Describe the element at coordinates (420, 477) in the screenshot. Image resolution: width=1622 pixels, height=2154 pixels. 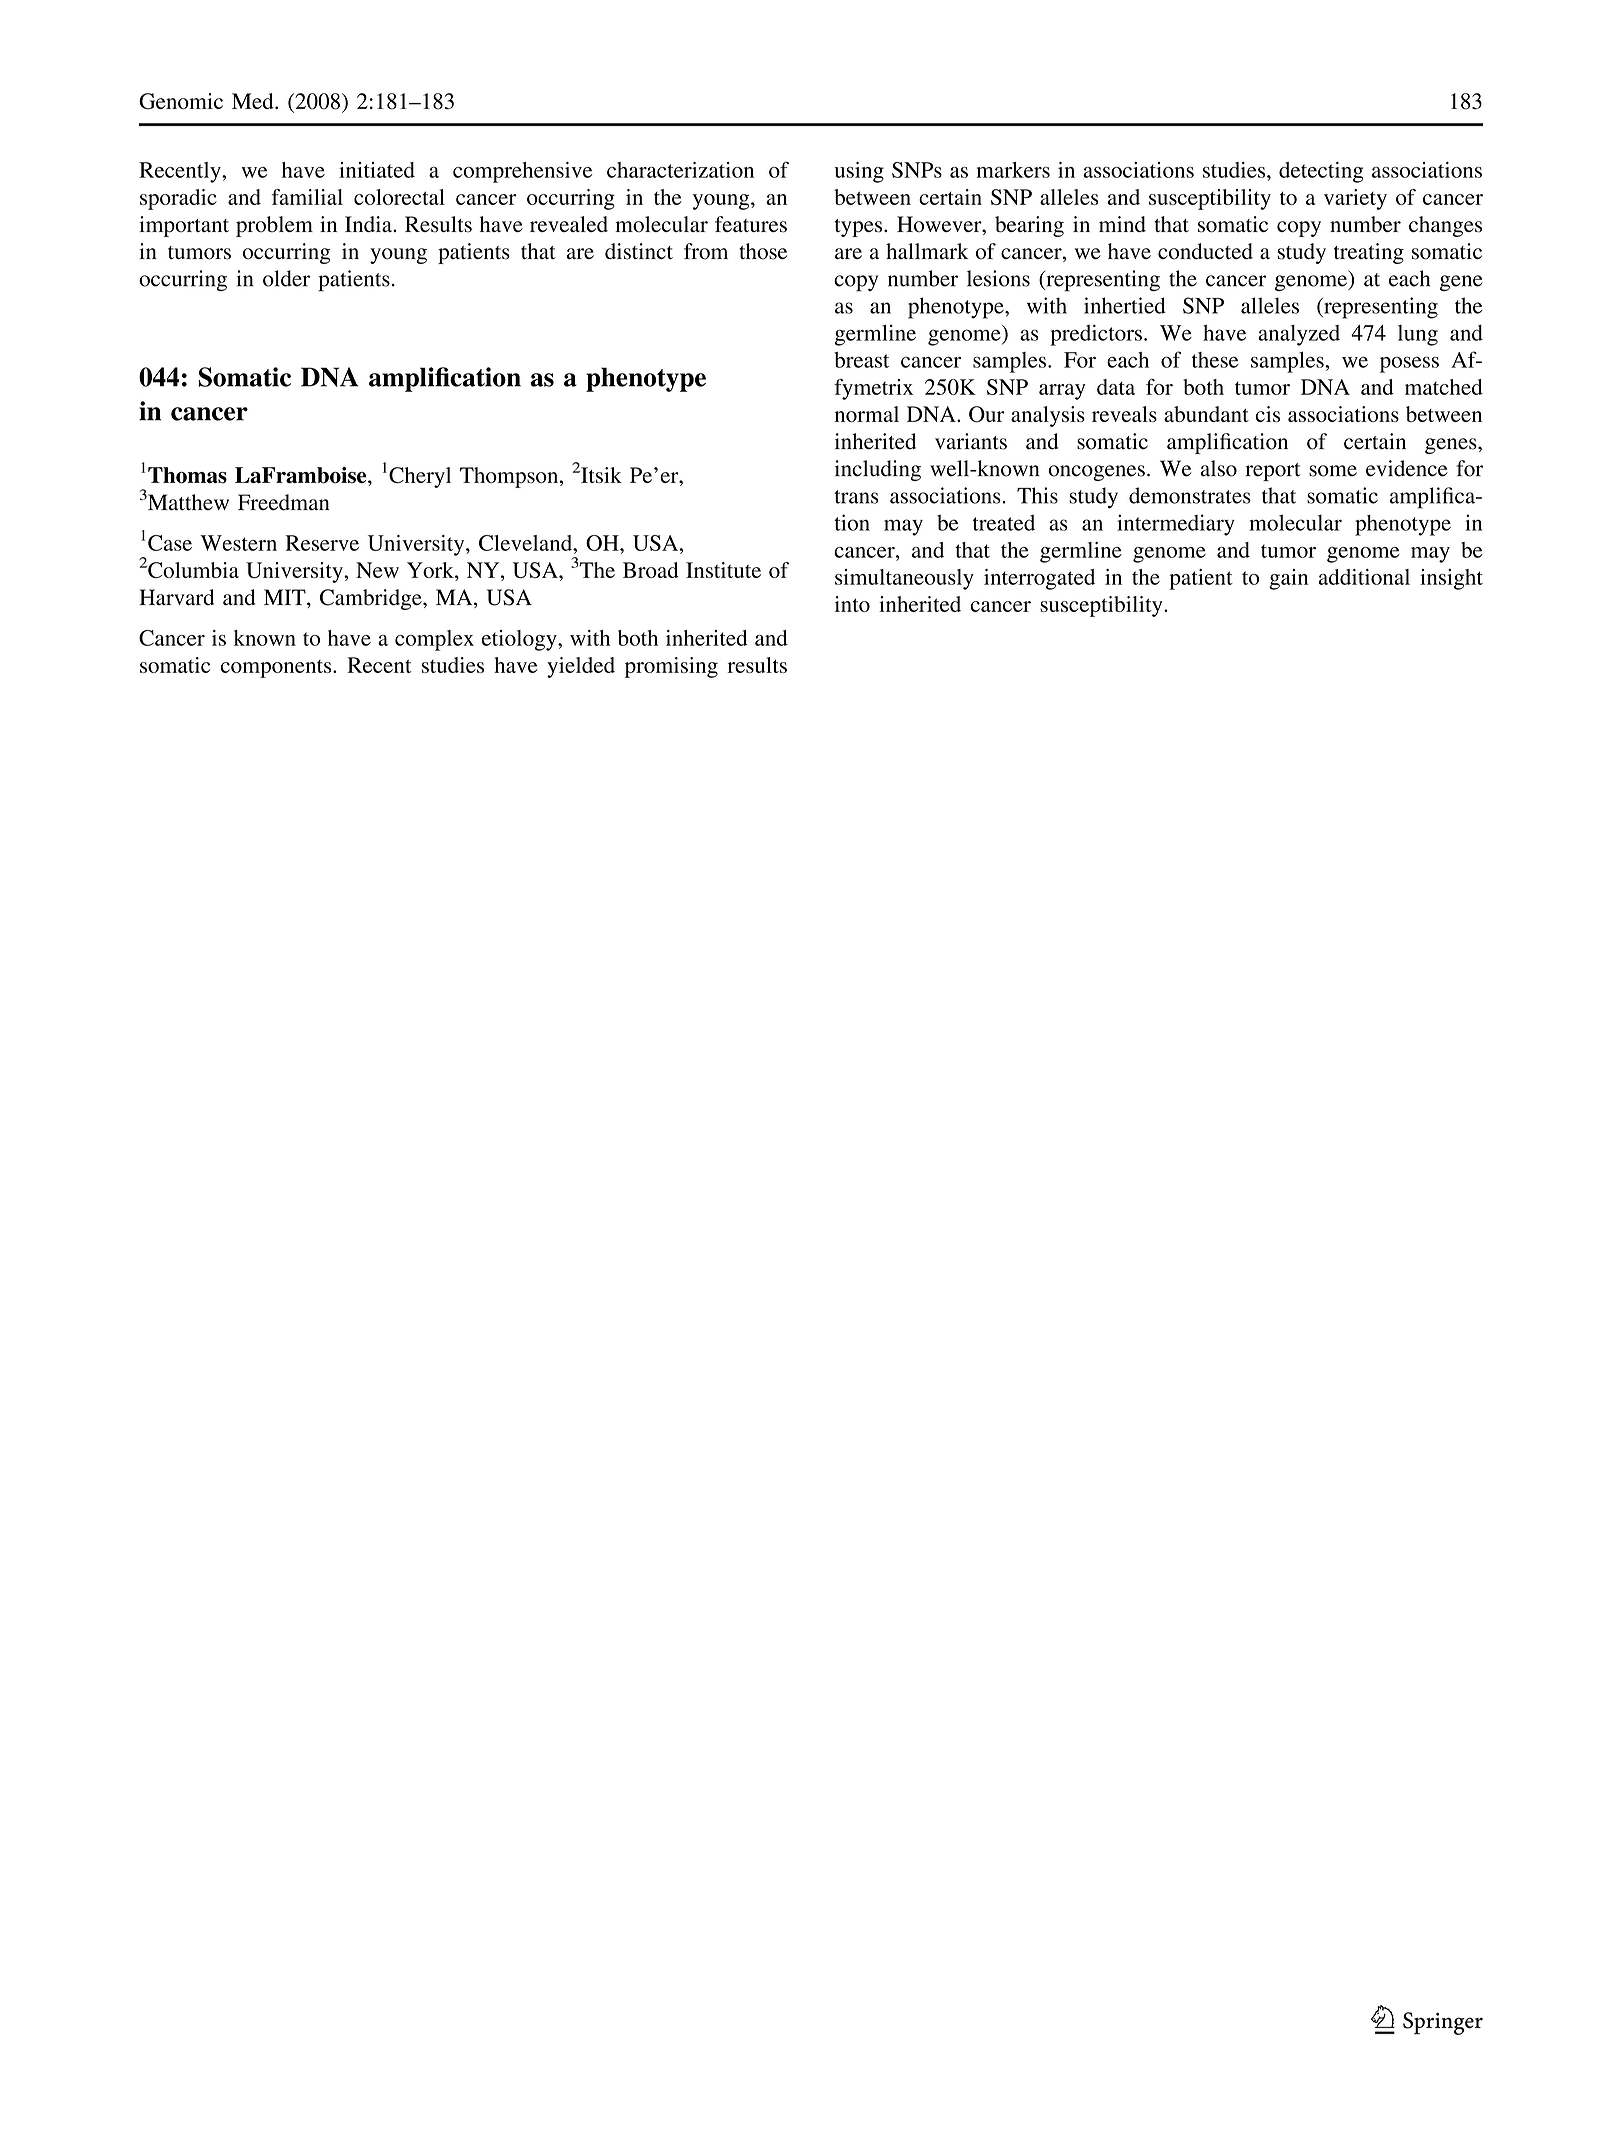
I see `Cheryl` at that location.
